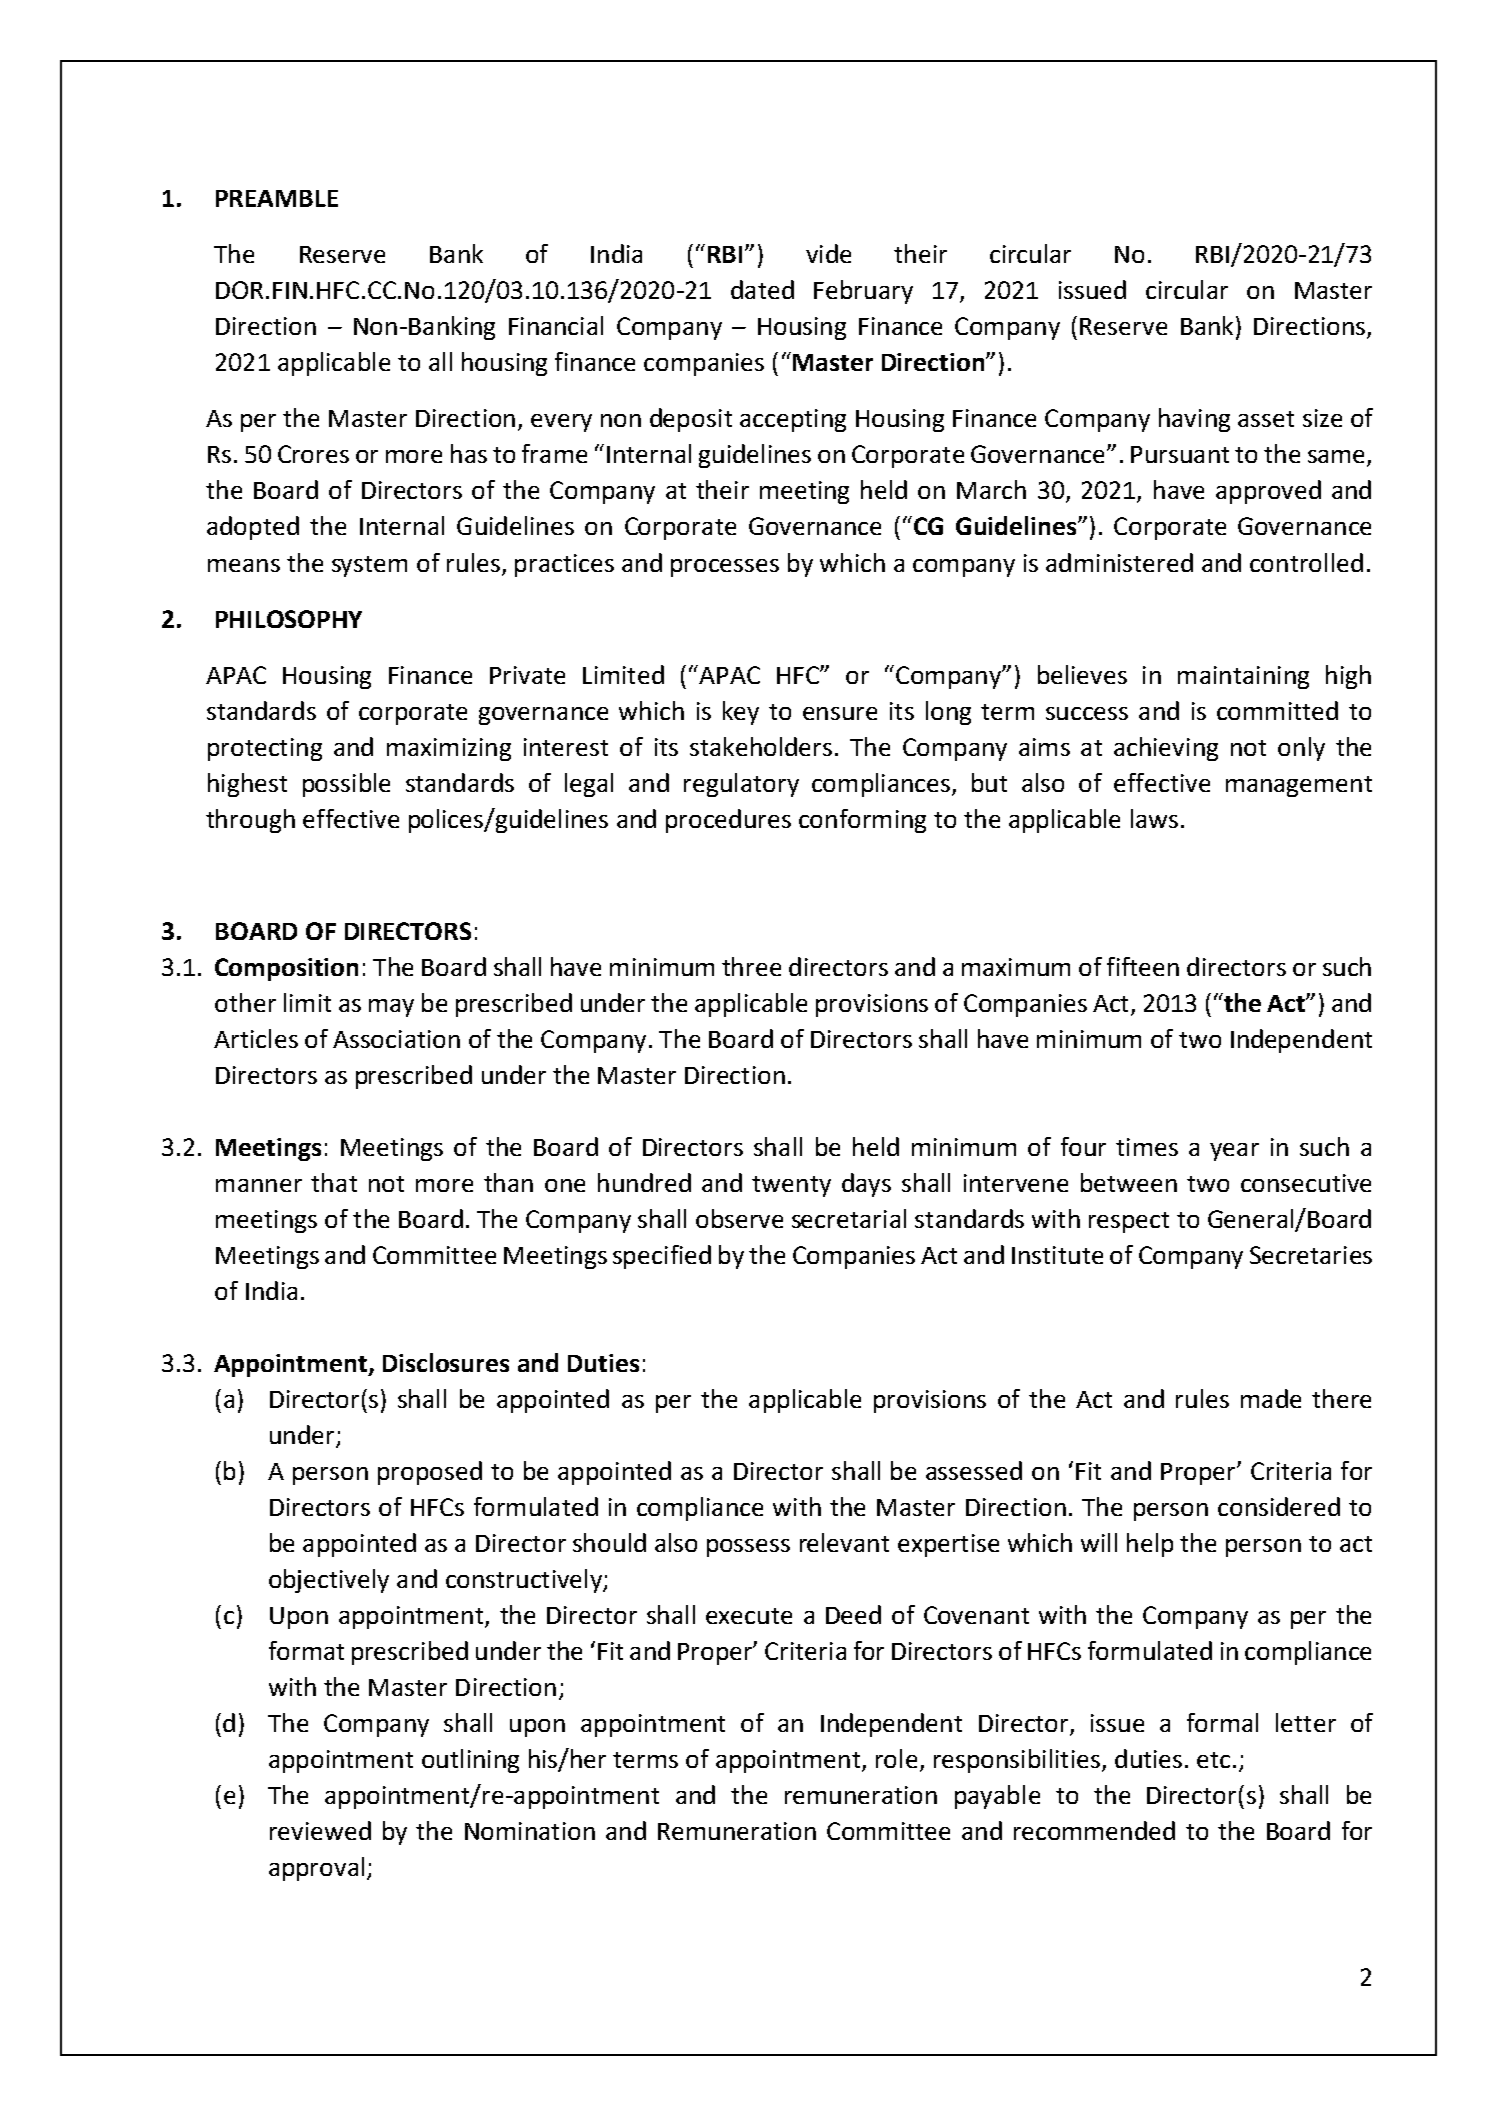 The height and width of the screenshot is (2116, 1497). I want to click on PREAMBLE, so click(277, 198).
